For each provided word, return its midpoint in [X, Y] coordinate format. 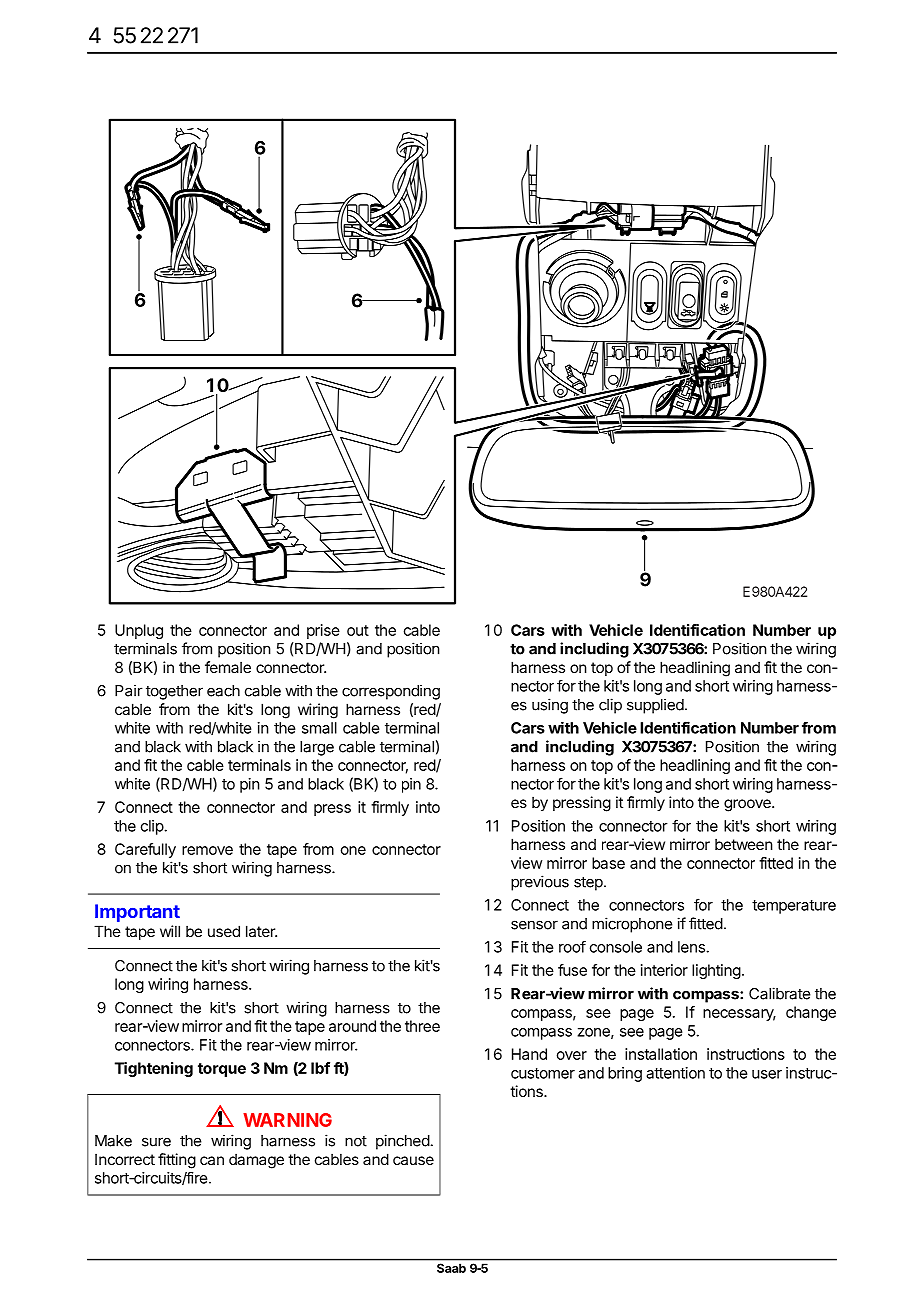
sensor [534, 925]
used [224, 931]
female [228, 667]
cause [413, 1160]
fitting [177, 1161]
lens [692, 947]
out [358, 630]
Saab [451, 1268]
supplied [655, 706]
